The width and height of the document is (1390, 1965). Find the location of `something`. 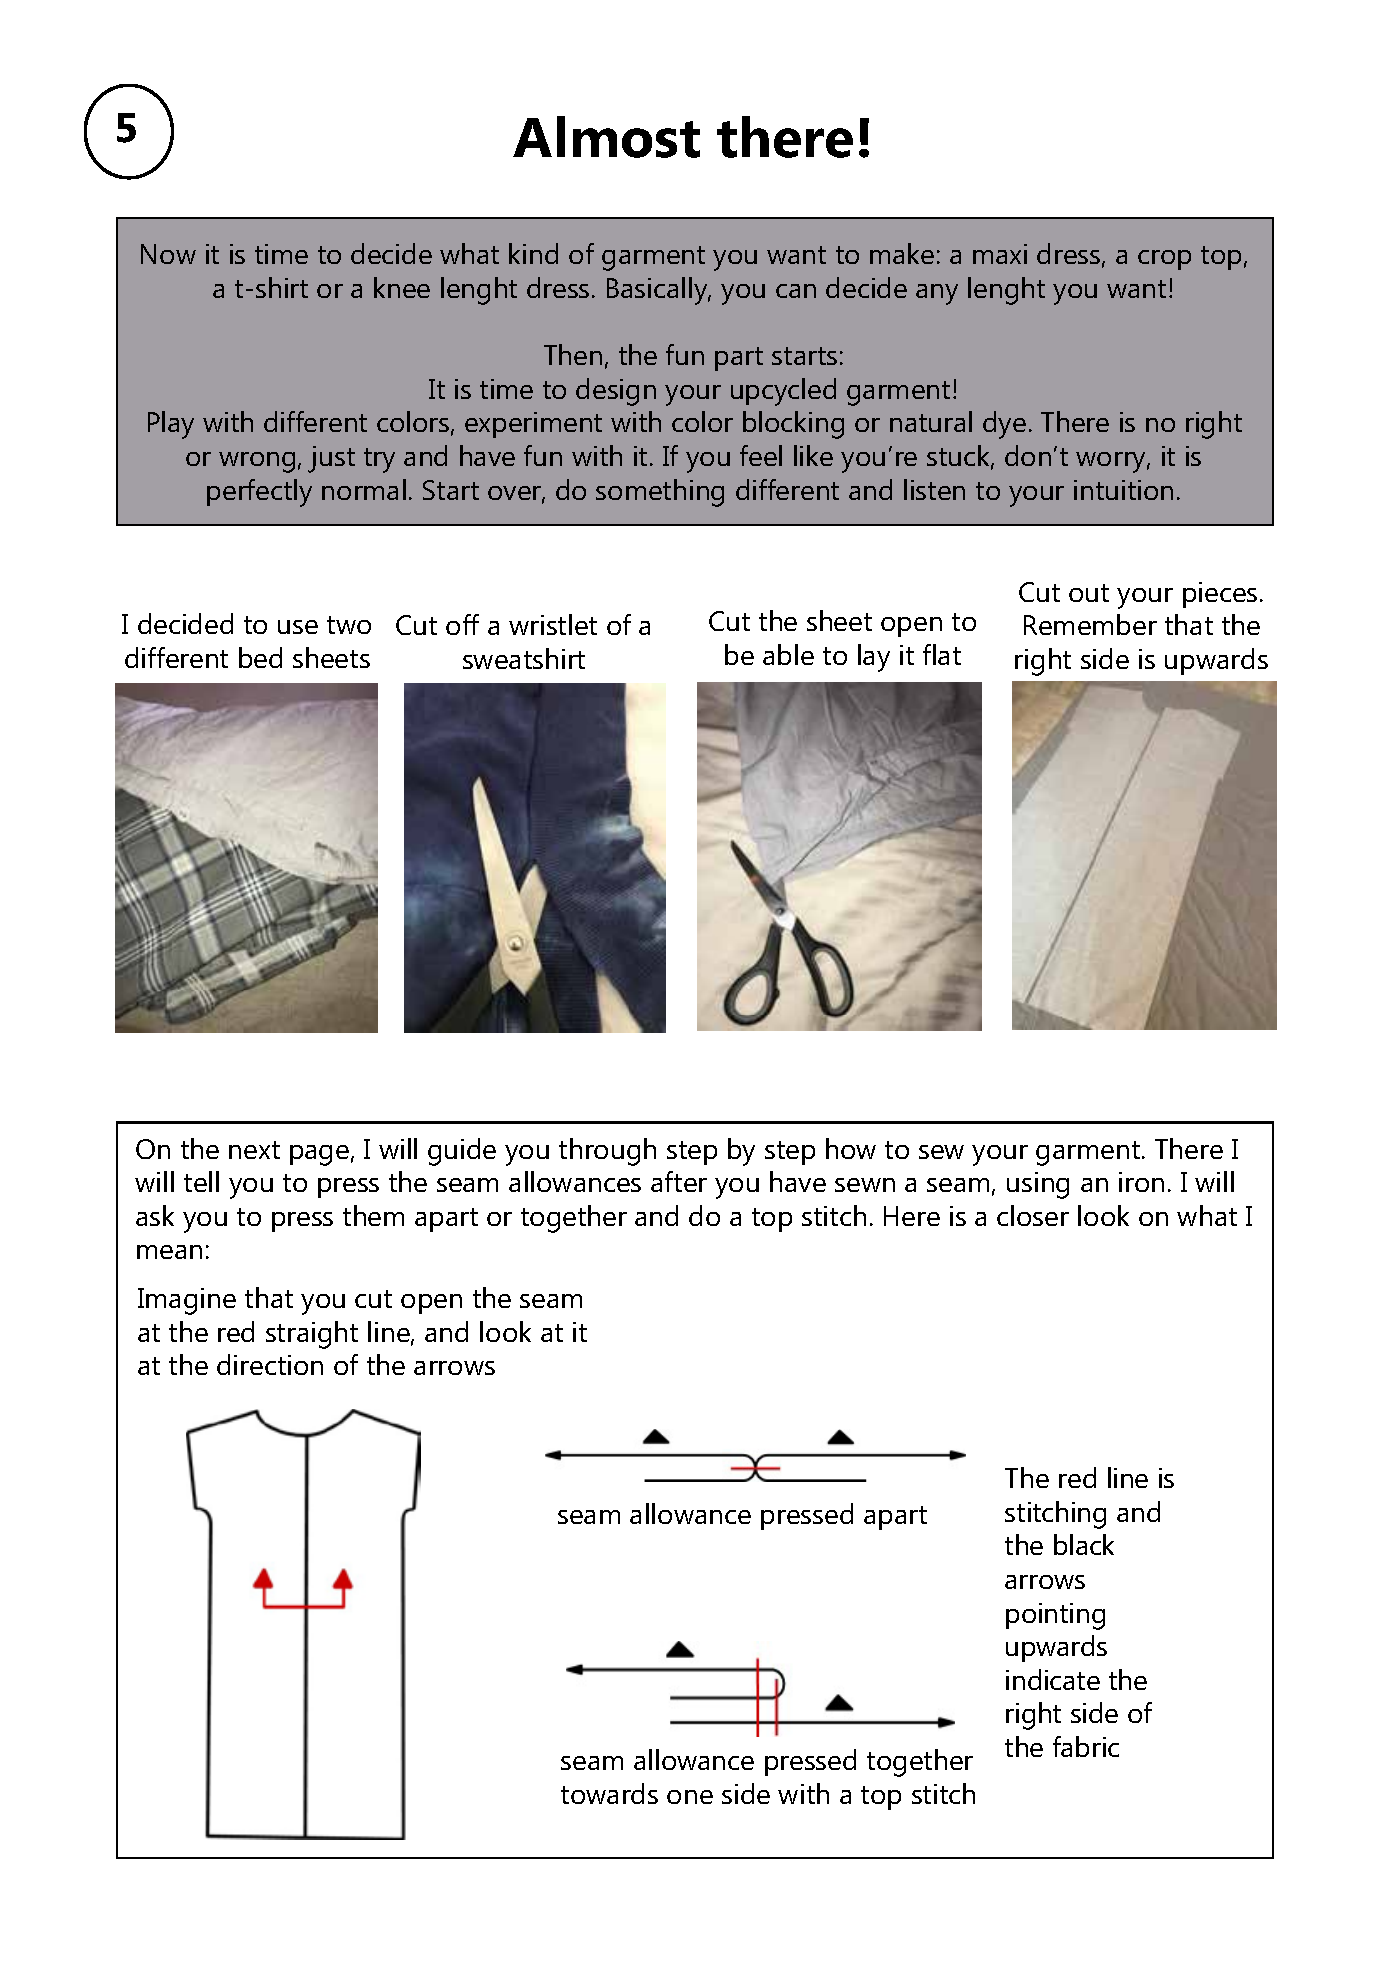

something is located at coordinates (660, 493).
